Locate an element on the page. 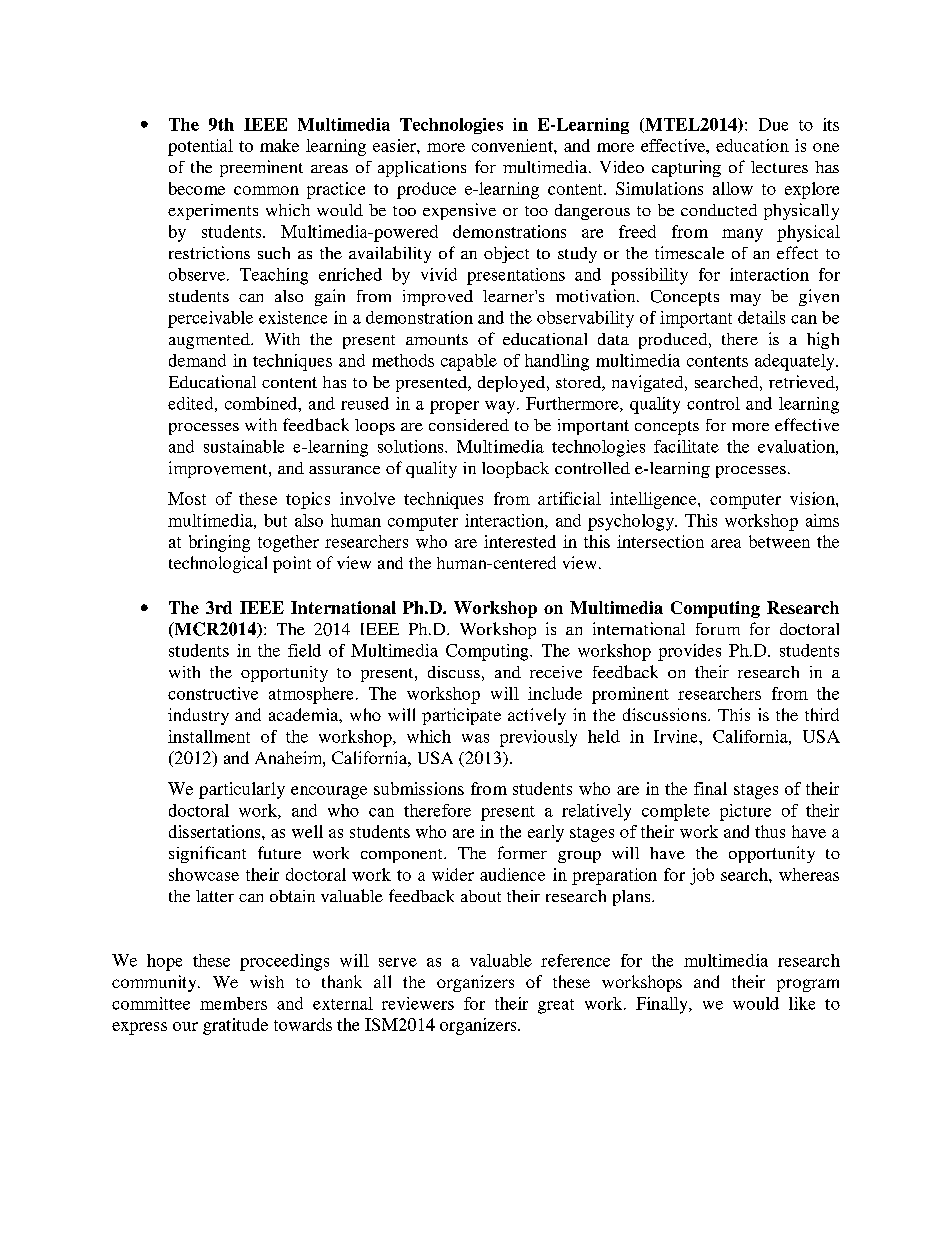  submissions is located at coordinates (419, 788).
